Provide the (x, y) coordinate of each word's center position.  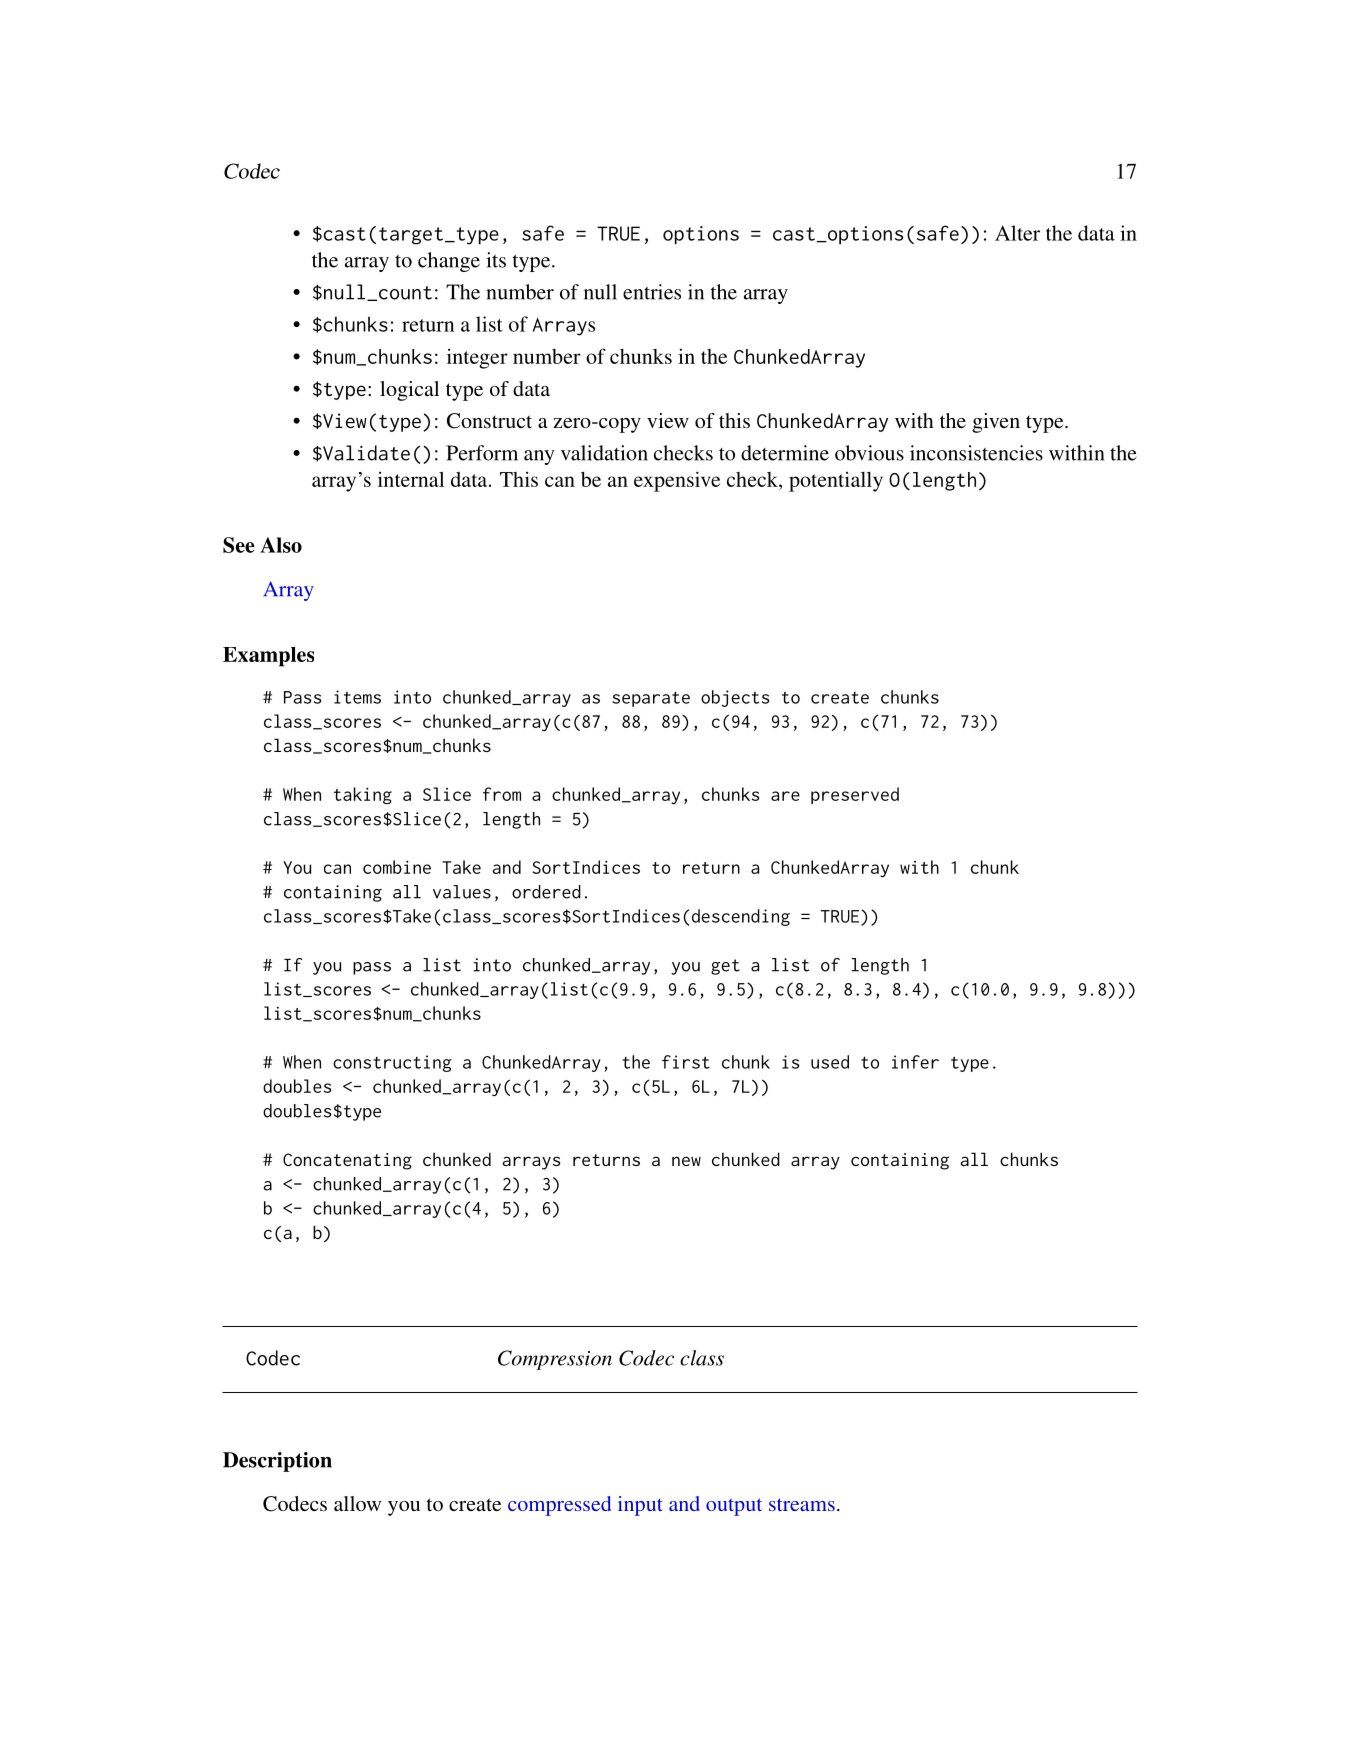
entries (652, 292)
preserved (855, 795)
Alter (1017, 233)
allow (357, 1503)
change (449, 262)
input (640, 1506)
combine (397, 867)
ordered (546, 892)
